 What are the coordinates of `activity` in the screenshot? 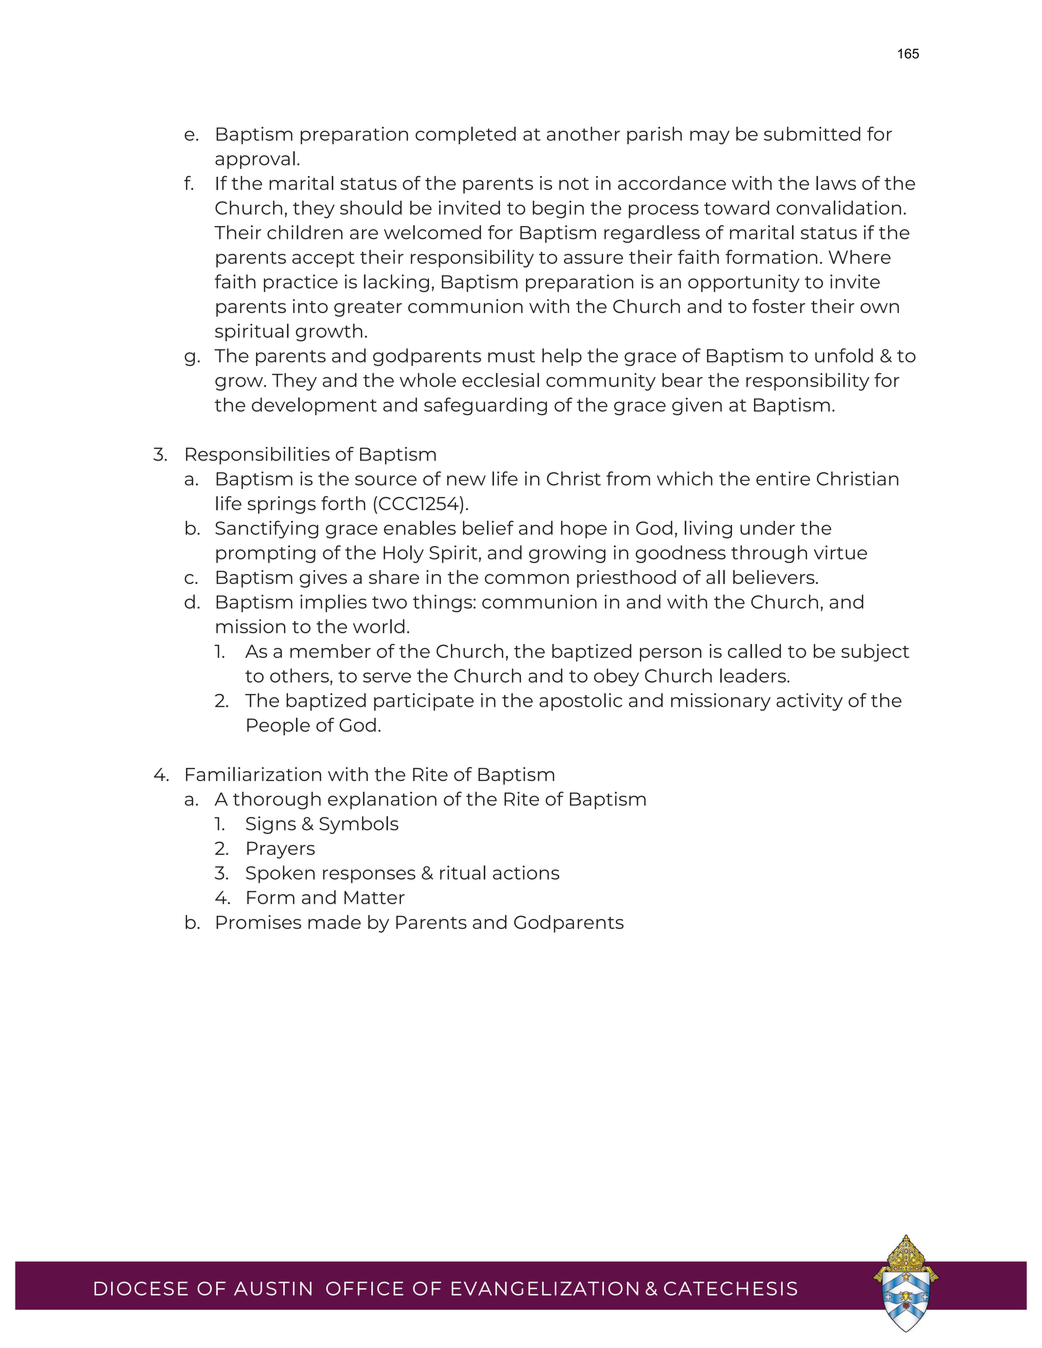 It's located at (809, 702).
